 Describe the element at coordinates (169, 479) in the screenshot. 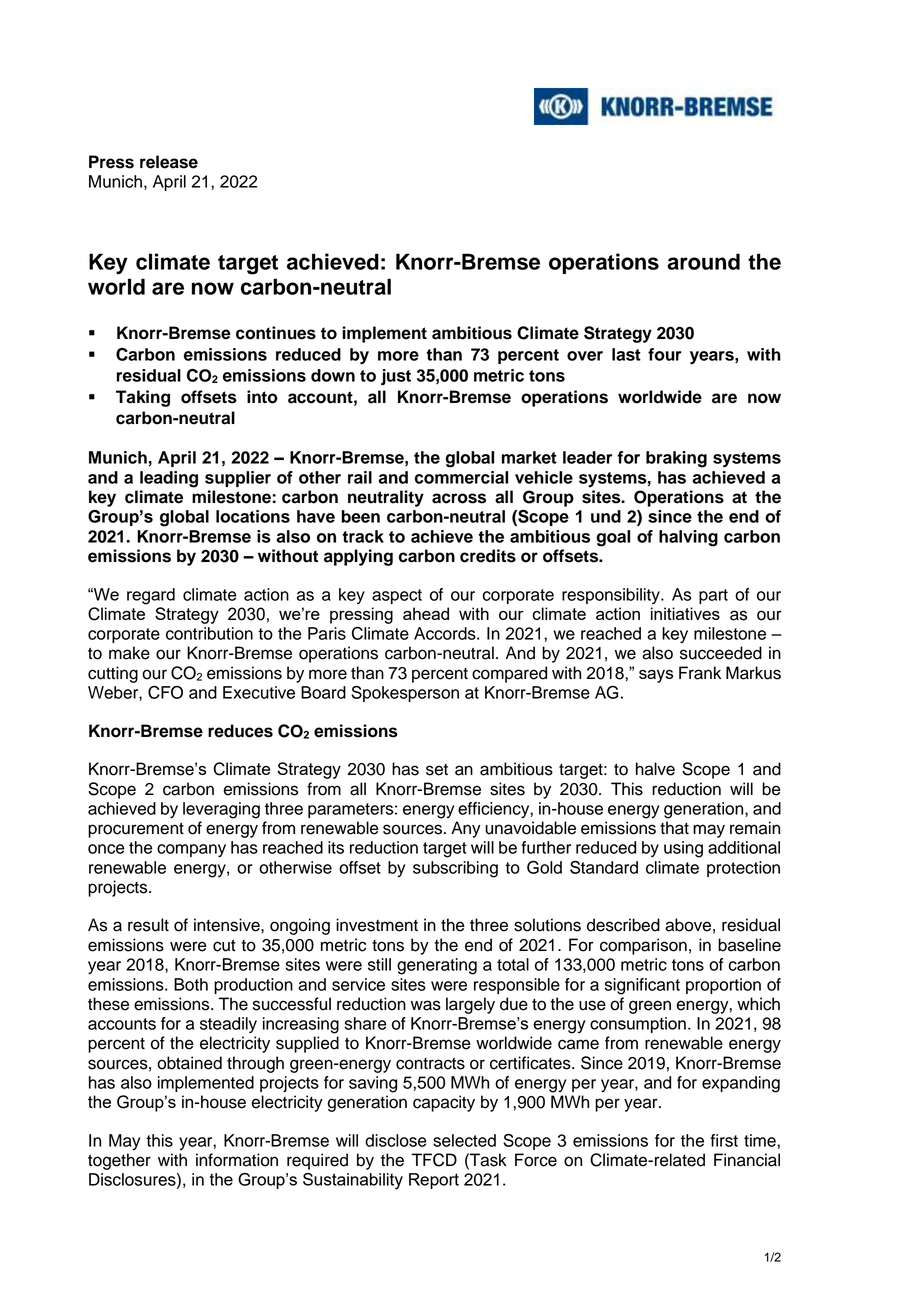

I see `leading` at that location.
